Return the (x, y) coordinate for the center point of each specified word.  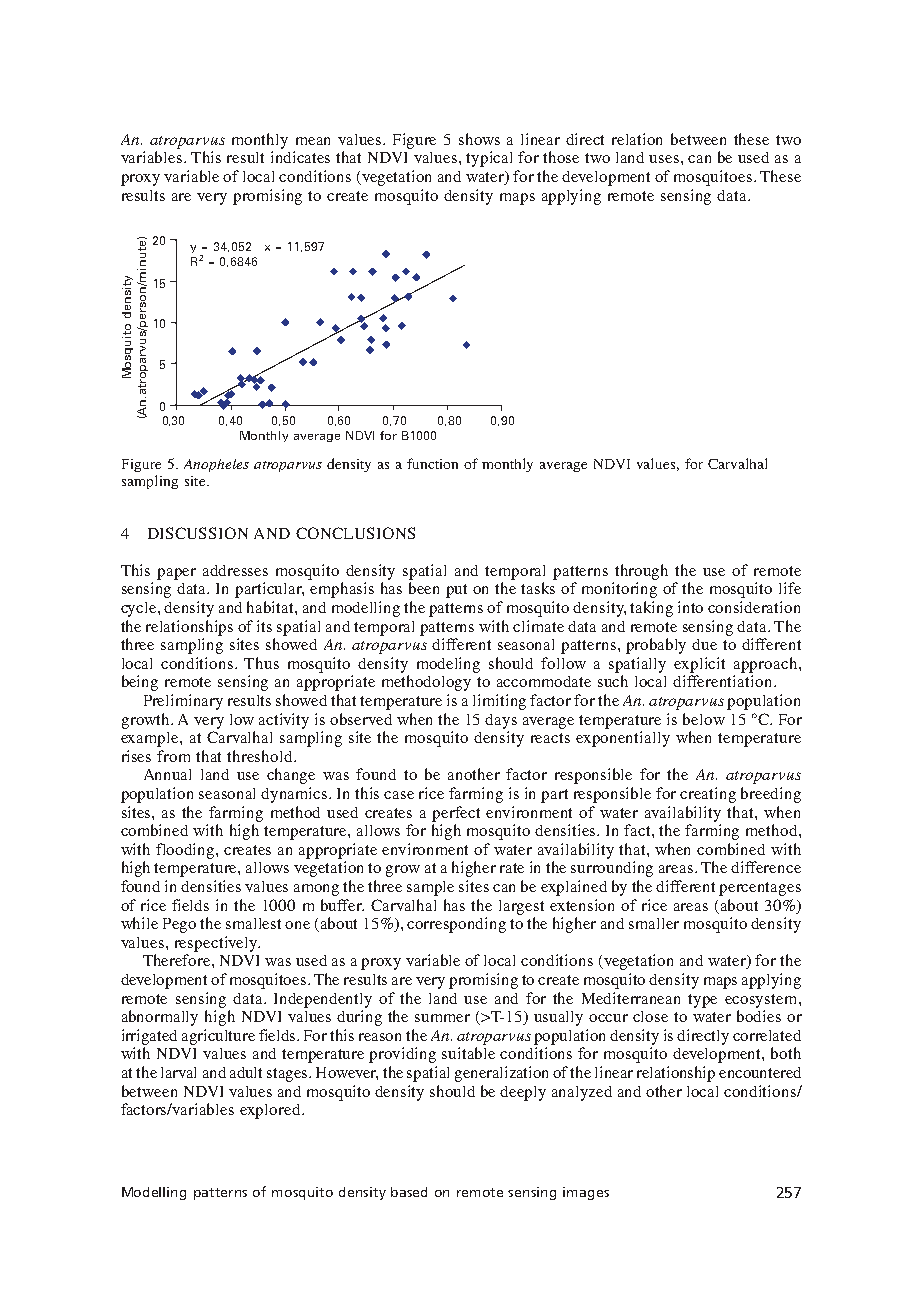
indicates (300, 157)
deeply (523, 1093)
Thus (261, 663)
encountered (760, 1072)
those (561, 157)
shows (479, 139)
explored (271, 1111)
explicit (699, 665)
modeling (448, 665)
